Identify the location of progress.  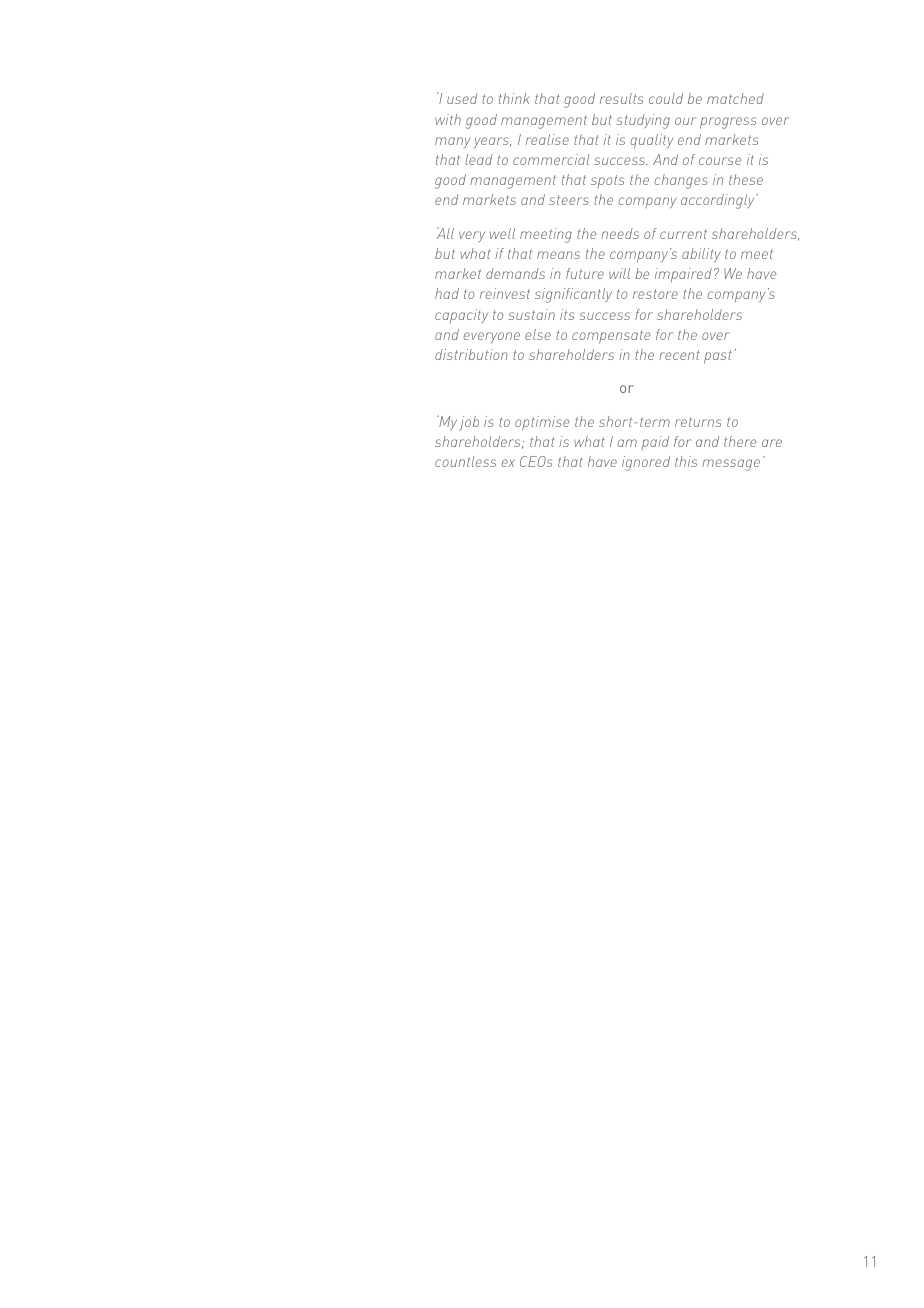
(728, 123).
